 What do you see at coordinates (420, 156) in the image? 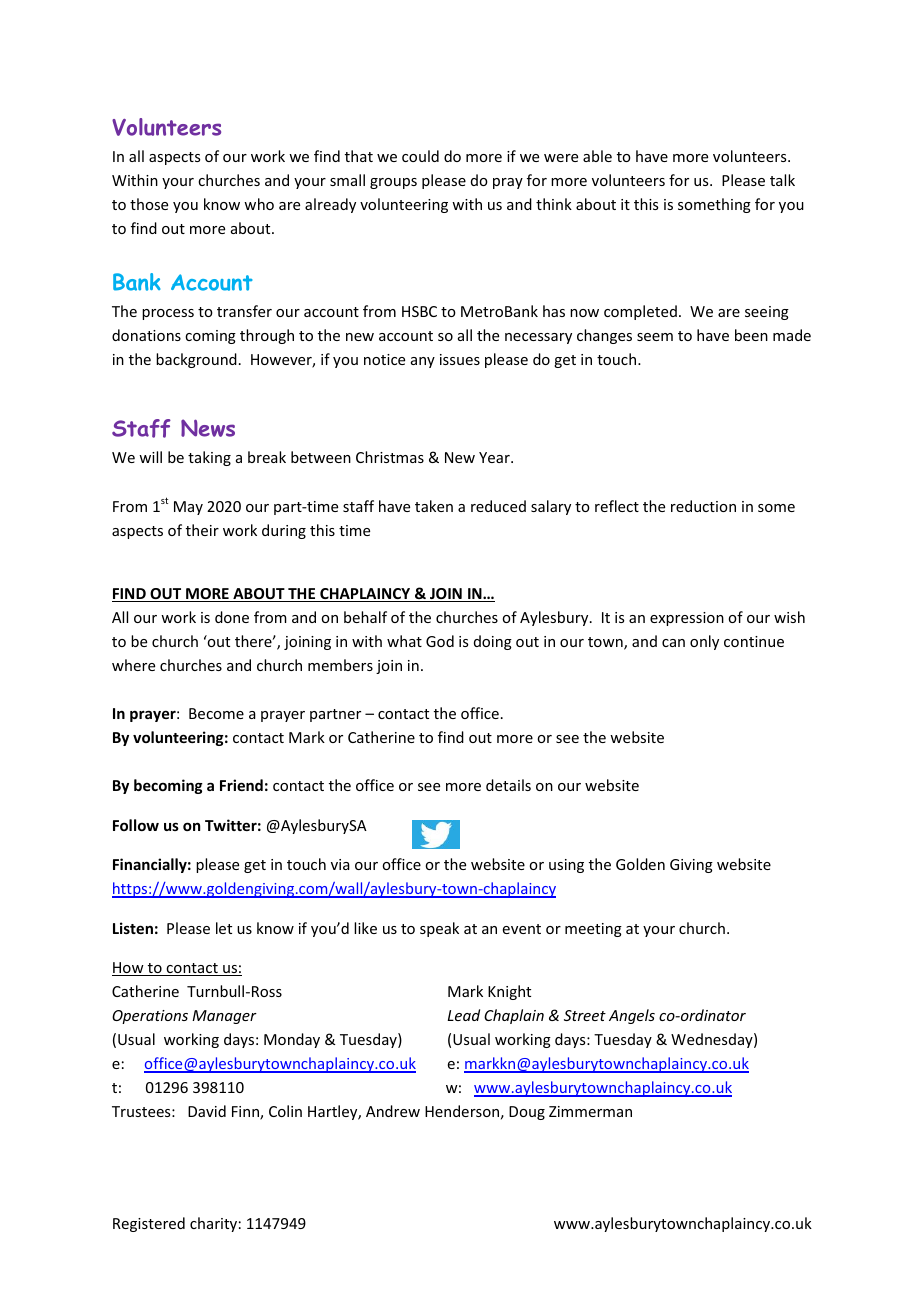
I see `could` at bounding box center [420, 156].
